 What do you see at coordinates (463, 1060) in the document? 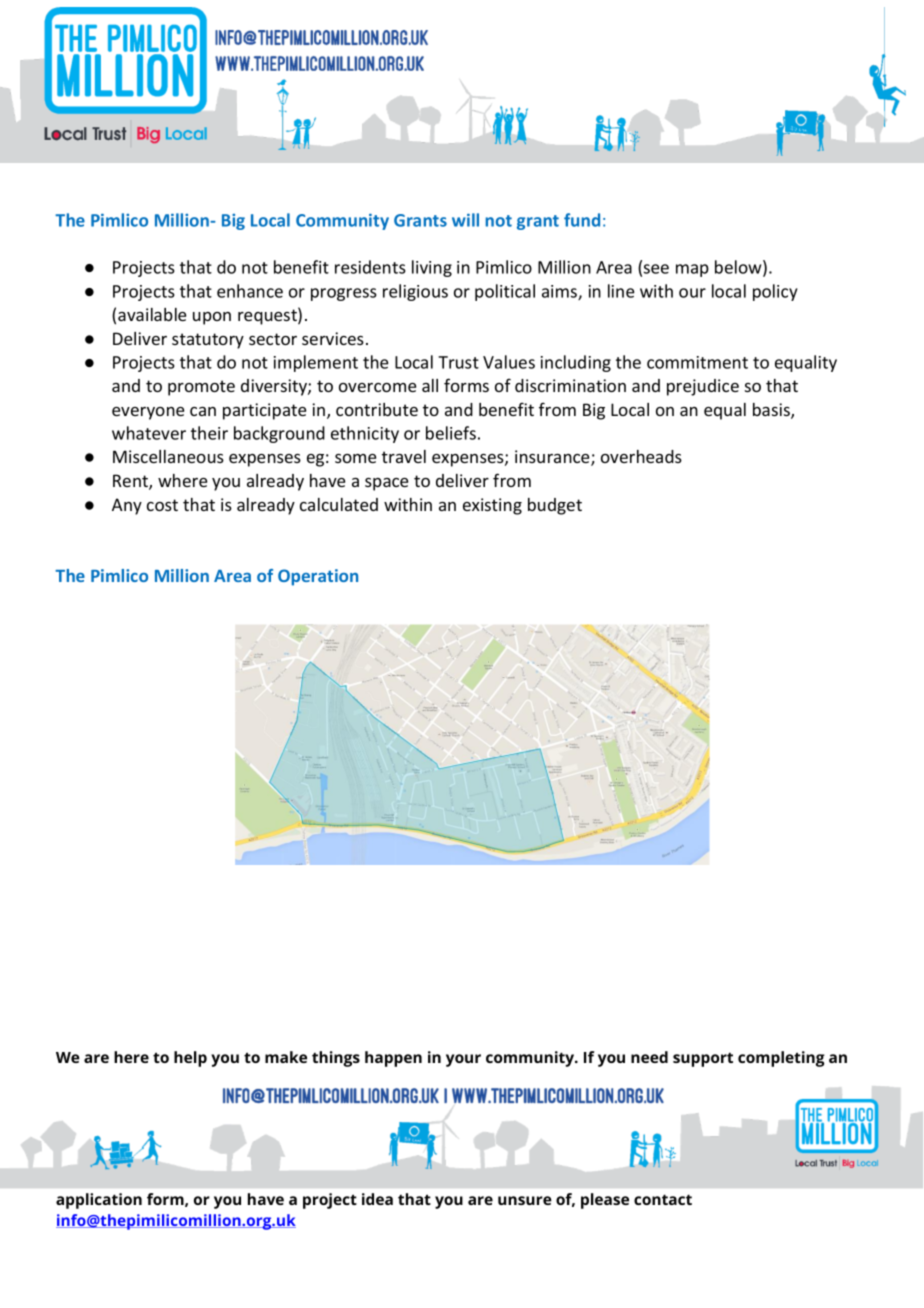
I see `your` at bounding box center [463, 1060].
